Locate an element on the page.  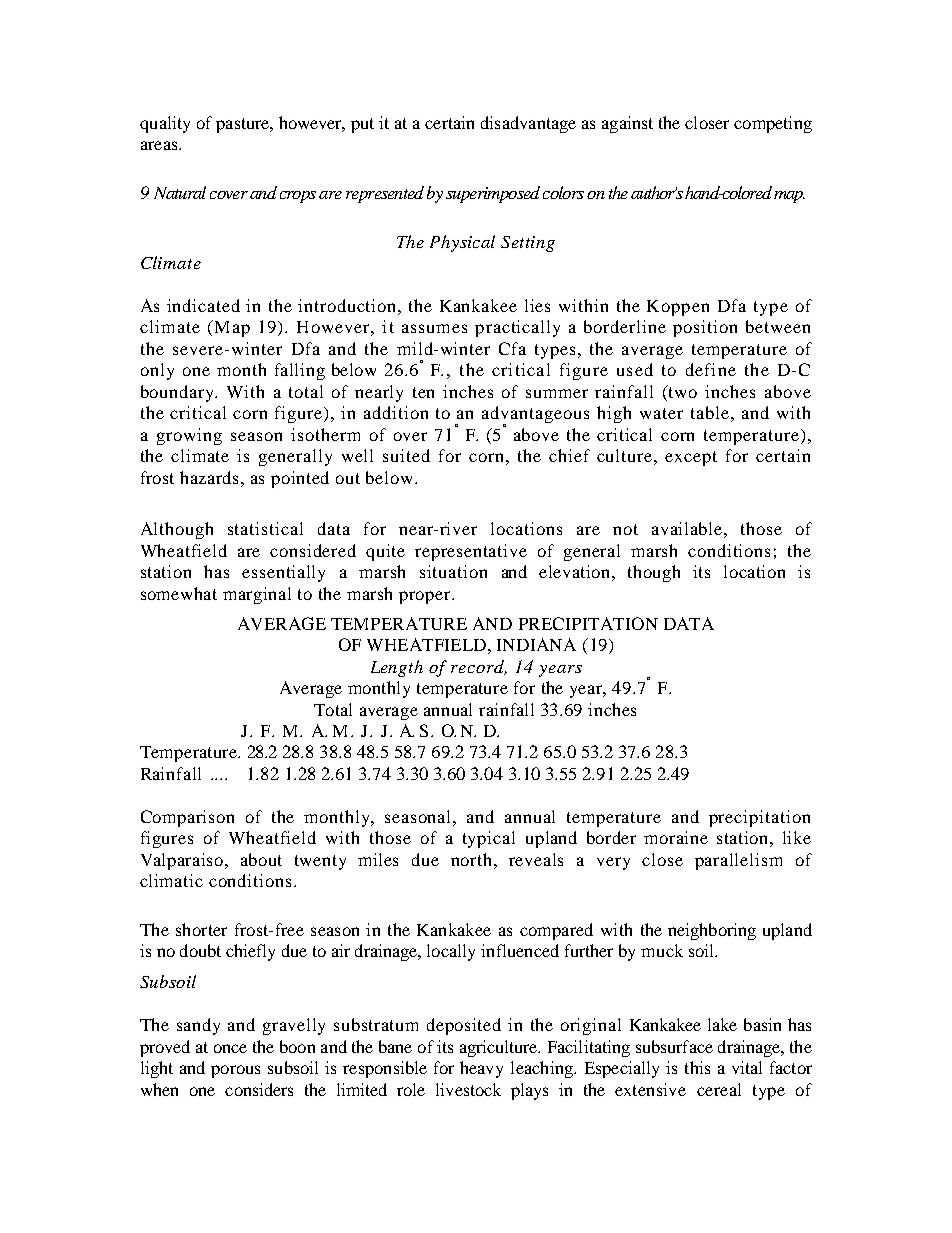
except is located at coordinates (691, 458).
